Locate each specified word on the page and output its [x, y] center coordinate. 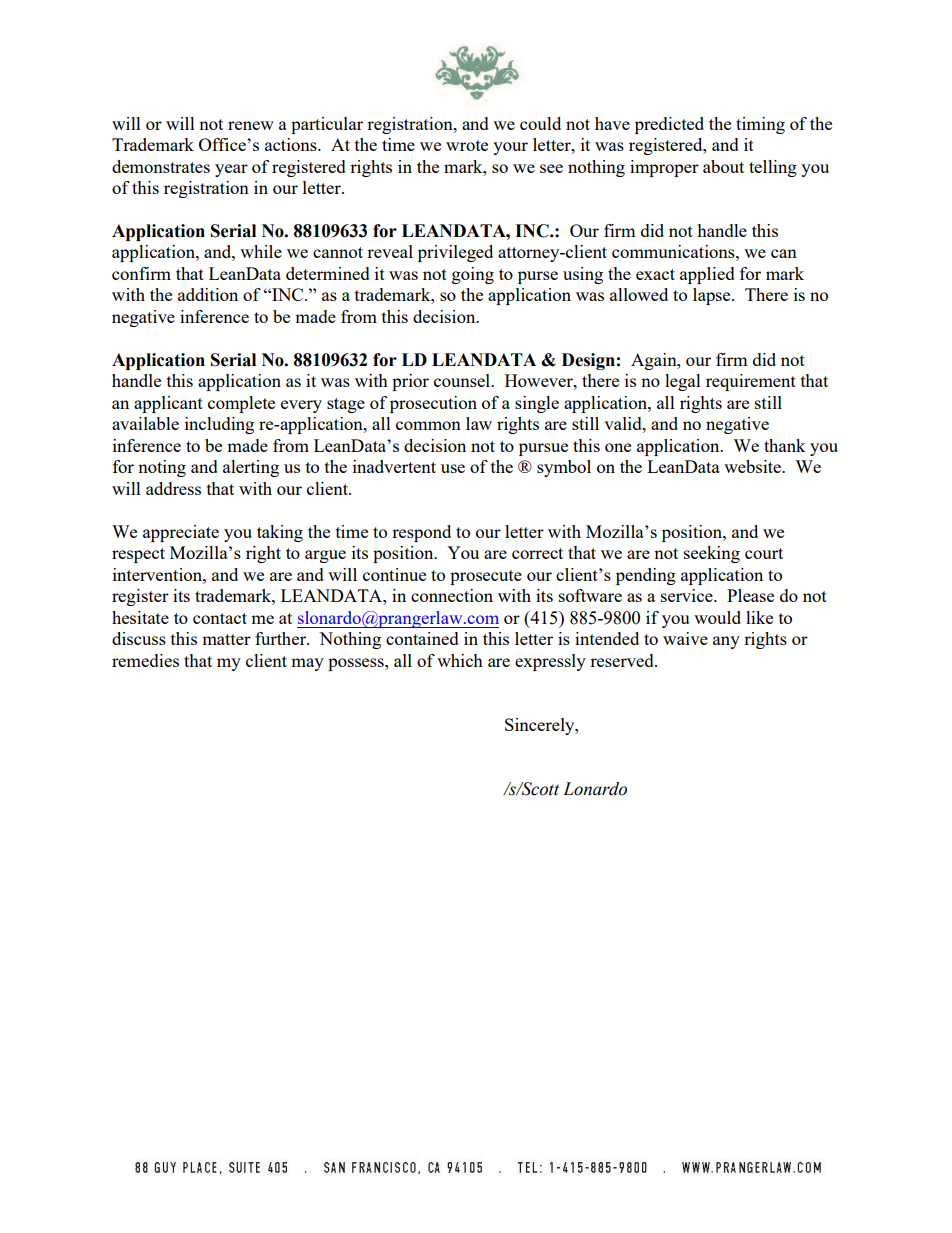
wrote [467, 145]
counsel [463, 380]
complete [241, 404]
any [726, 642]
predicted [669, 125]
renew [251, 125]
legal [683, 382]
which [460, 660]
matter [226, 639]
